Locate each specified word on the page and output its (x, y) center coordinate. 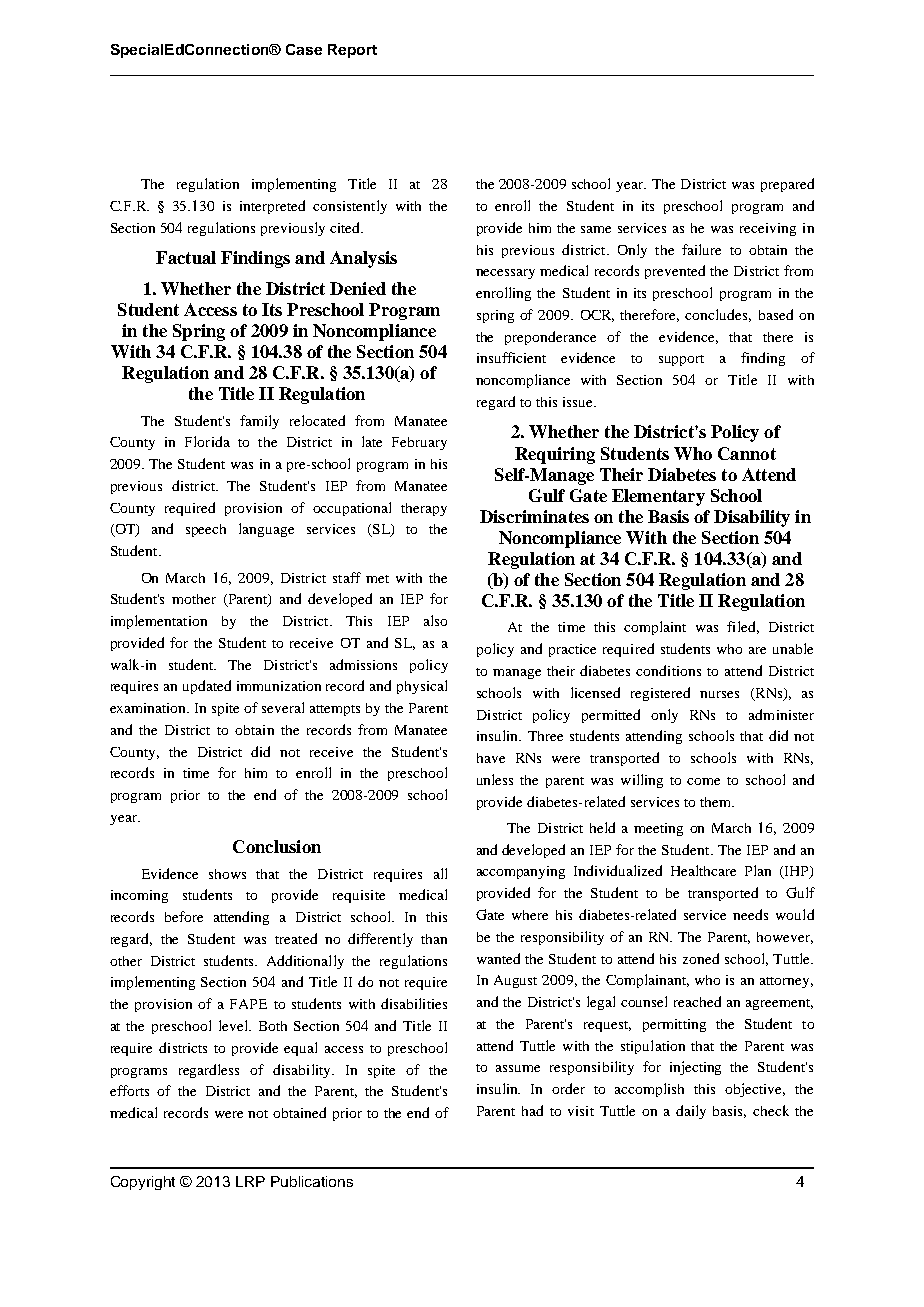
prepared (787, 185)
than (434, 939)
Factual (186, 257)
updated (207, 687)
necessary (505, 274)
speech (206, 530)
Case (304, 49)
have (491, 758)
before (184, 916)
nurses (719, 694)
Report (352, 51)
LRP (250, 1181)
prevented (675, 272)
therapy (424, 509)
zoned (701, 958)
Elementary (658, 497)
